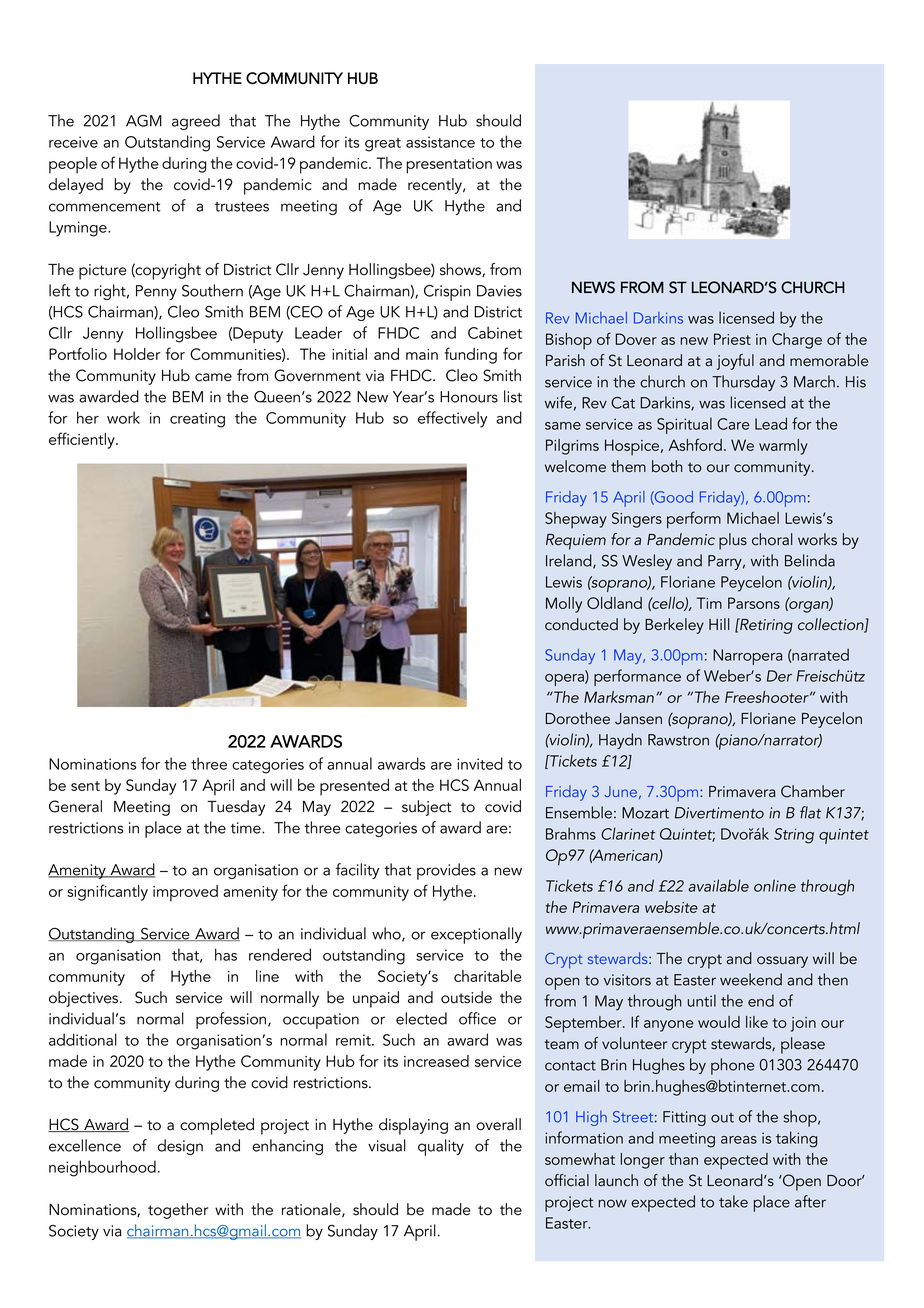  I want to click on exceptionally, so click(476, 935).
